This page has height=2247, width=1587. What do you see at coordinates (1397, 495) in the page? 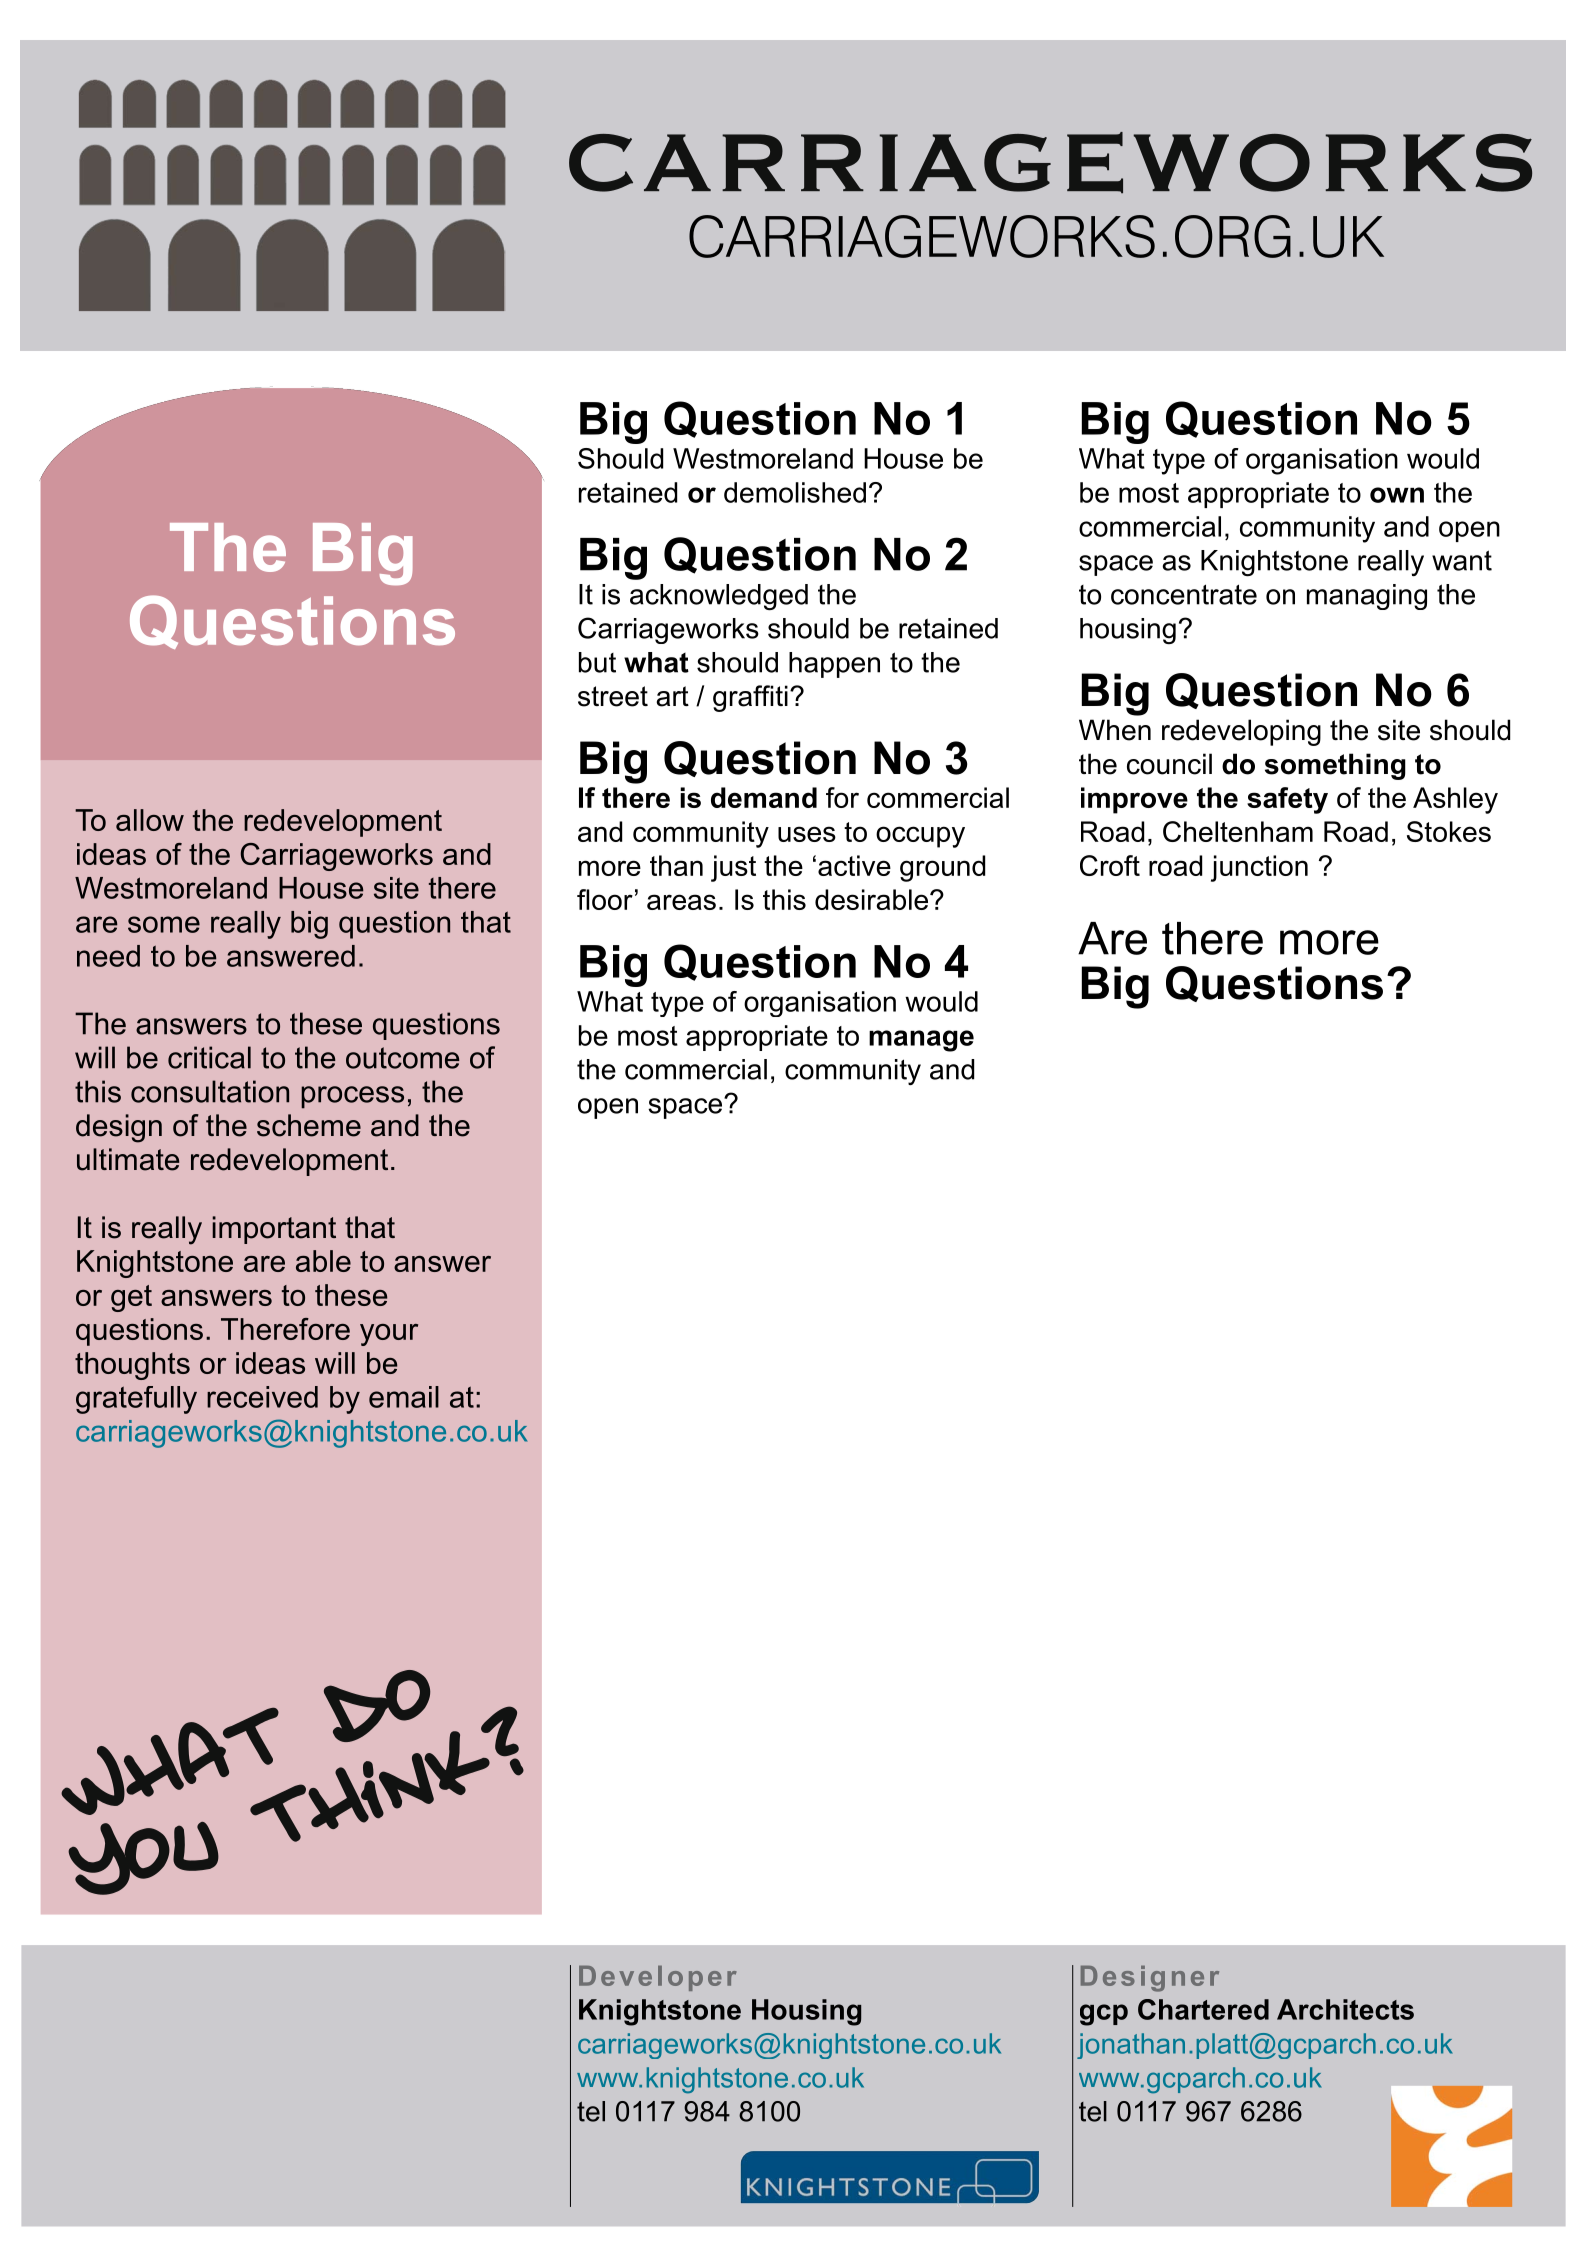
I see `own` at bounding box center [1397, 495].
